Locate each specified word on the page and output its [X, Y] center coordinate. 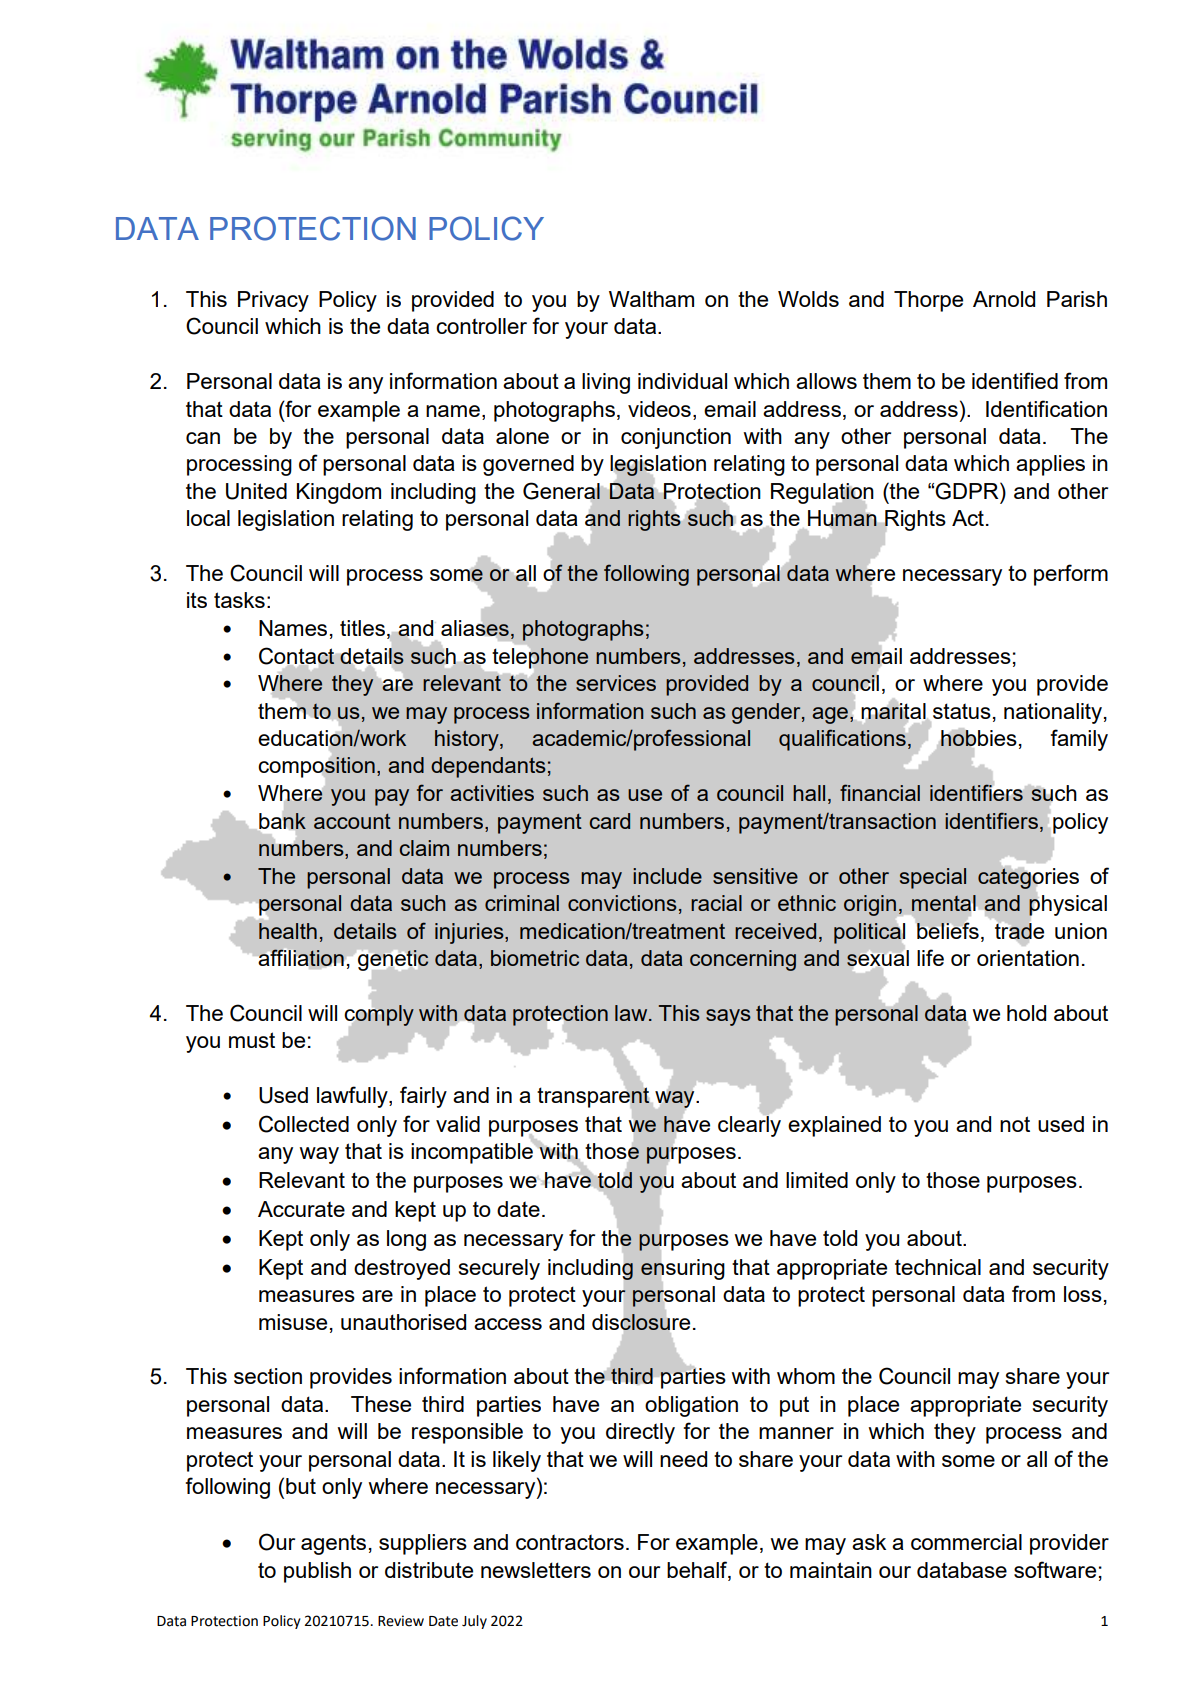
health [288, 931]
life [930, 957]
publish [317, 1572]
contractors [570, 1542]
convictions [622, 903]
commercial [966, 1542]
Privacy [273, 301]
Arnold [1004, 299]
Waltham [651, 299]
